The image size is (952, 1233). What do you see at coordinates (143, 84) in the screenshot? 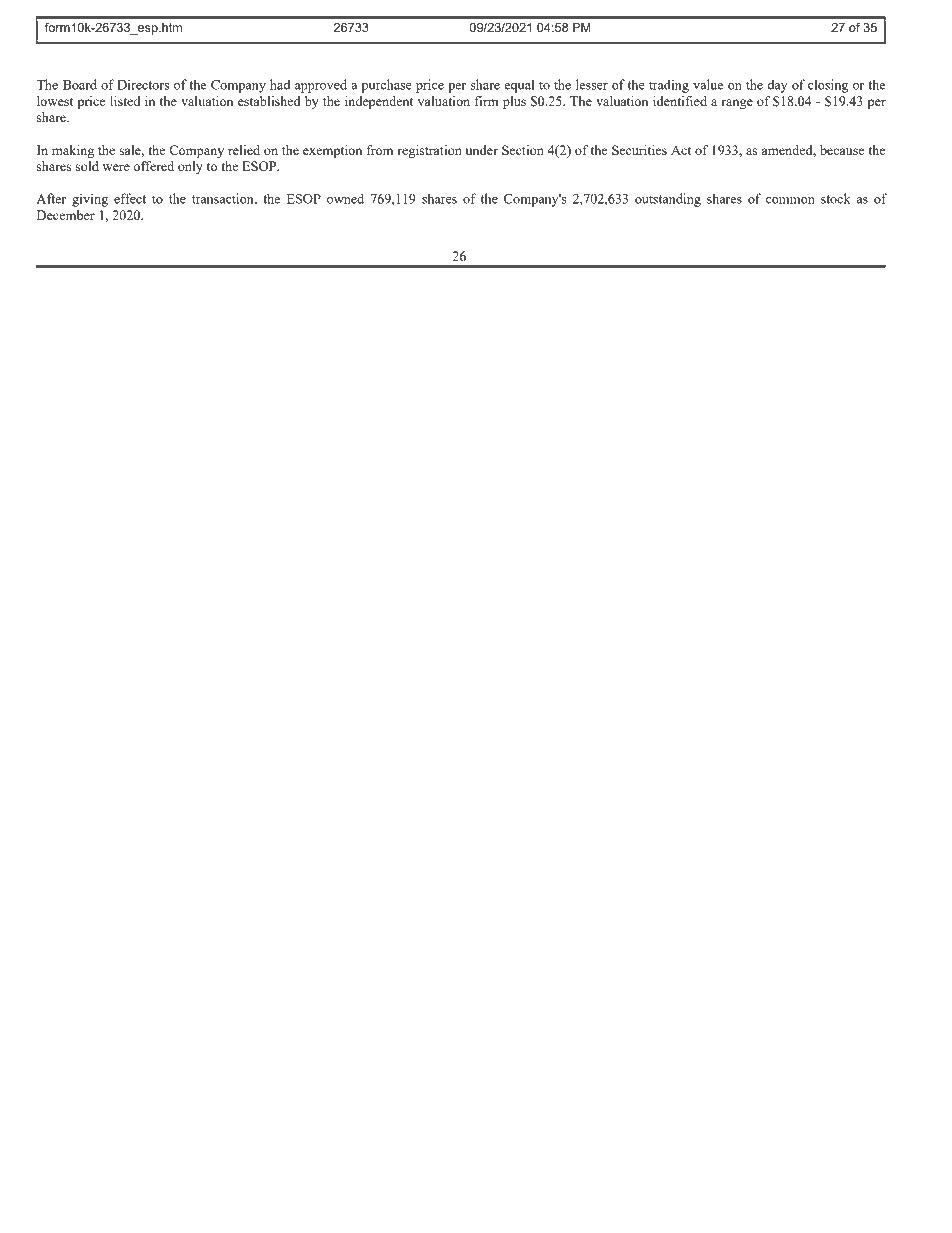
I see `Directors` at bounding box center [143, 84].
